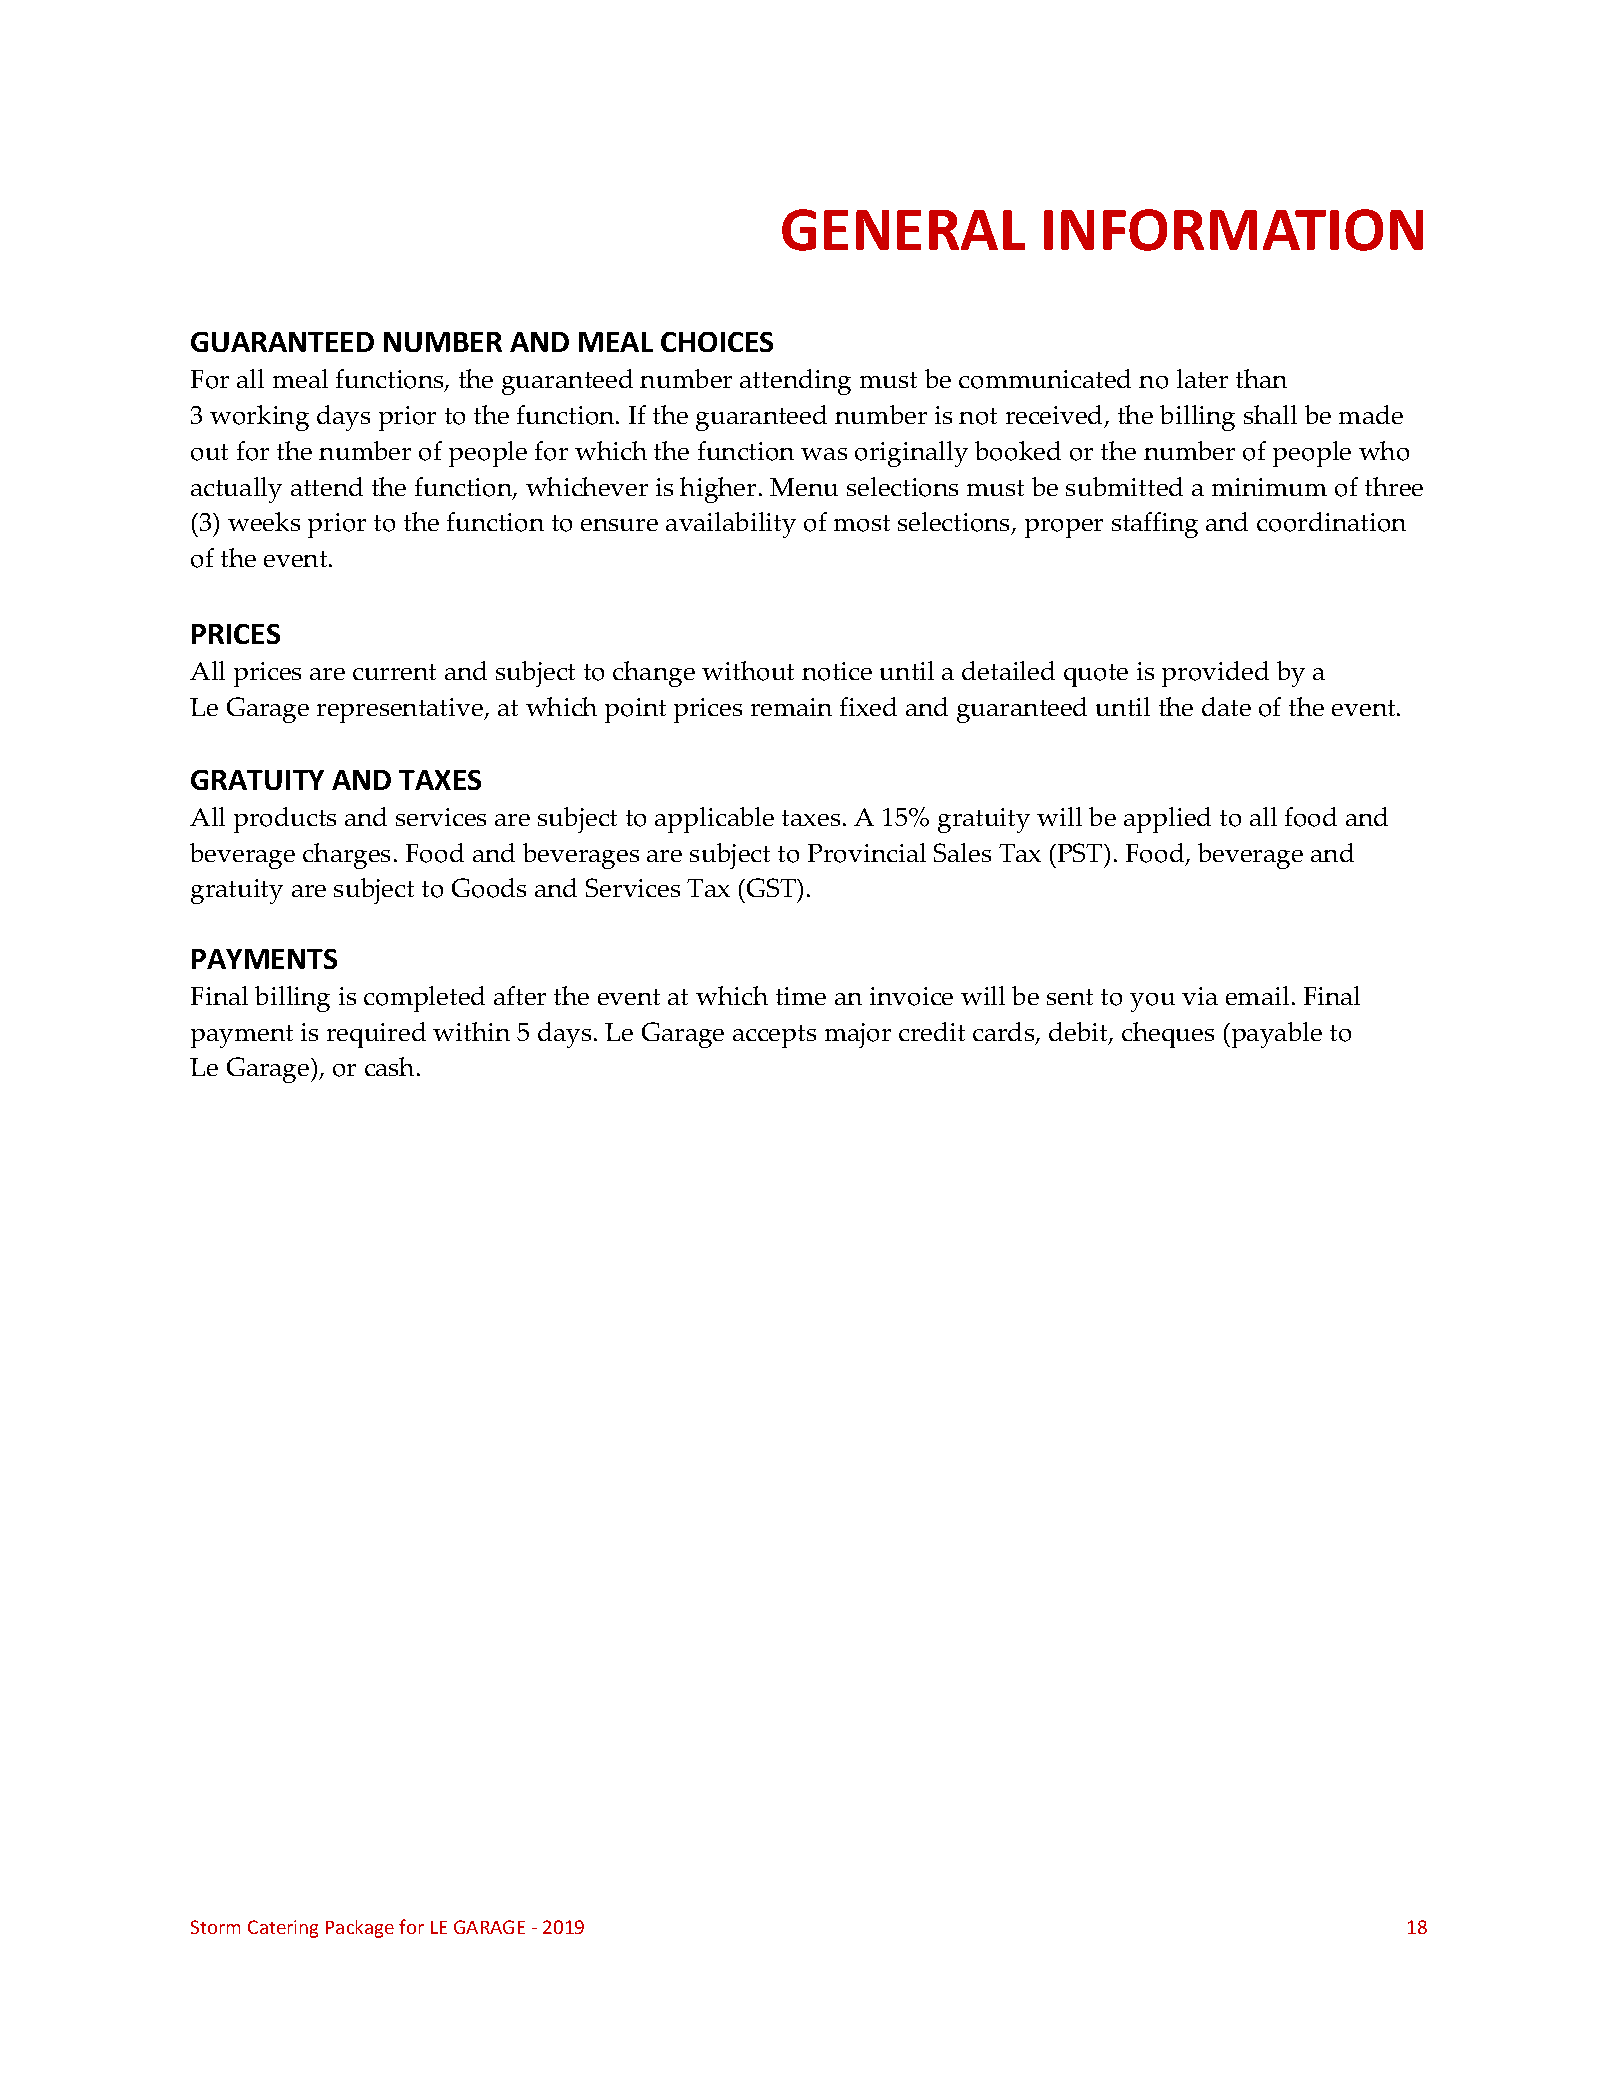 This screenshot has width=1619, height=2095. What do you see at coordinates (215, 1927) in the screenshot?
I see `Storm` at bounding box center [215, 1927].
